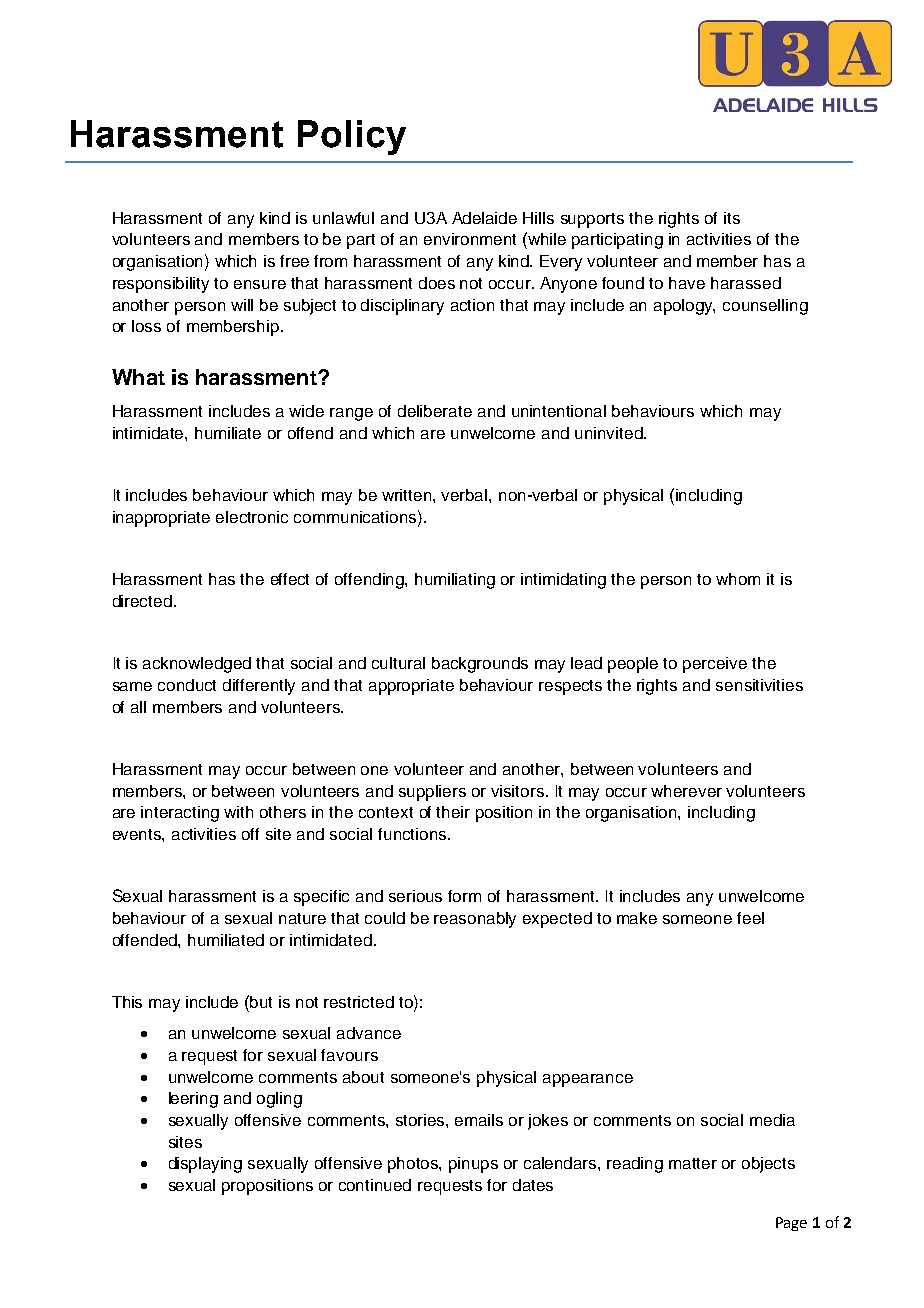 This page has height=1308, width=924. I want to click on uninvited, so click(610, 433).
